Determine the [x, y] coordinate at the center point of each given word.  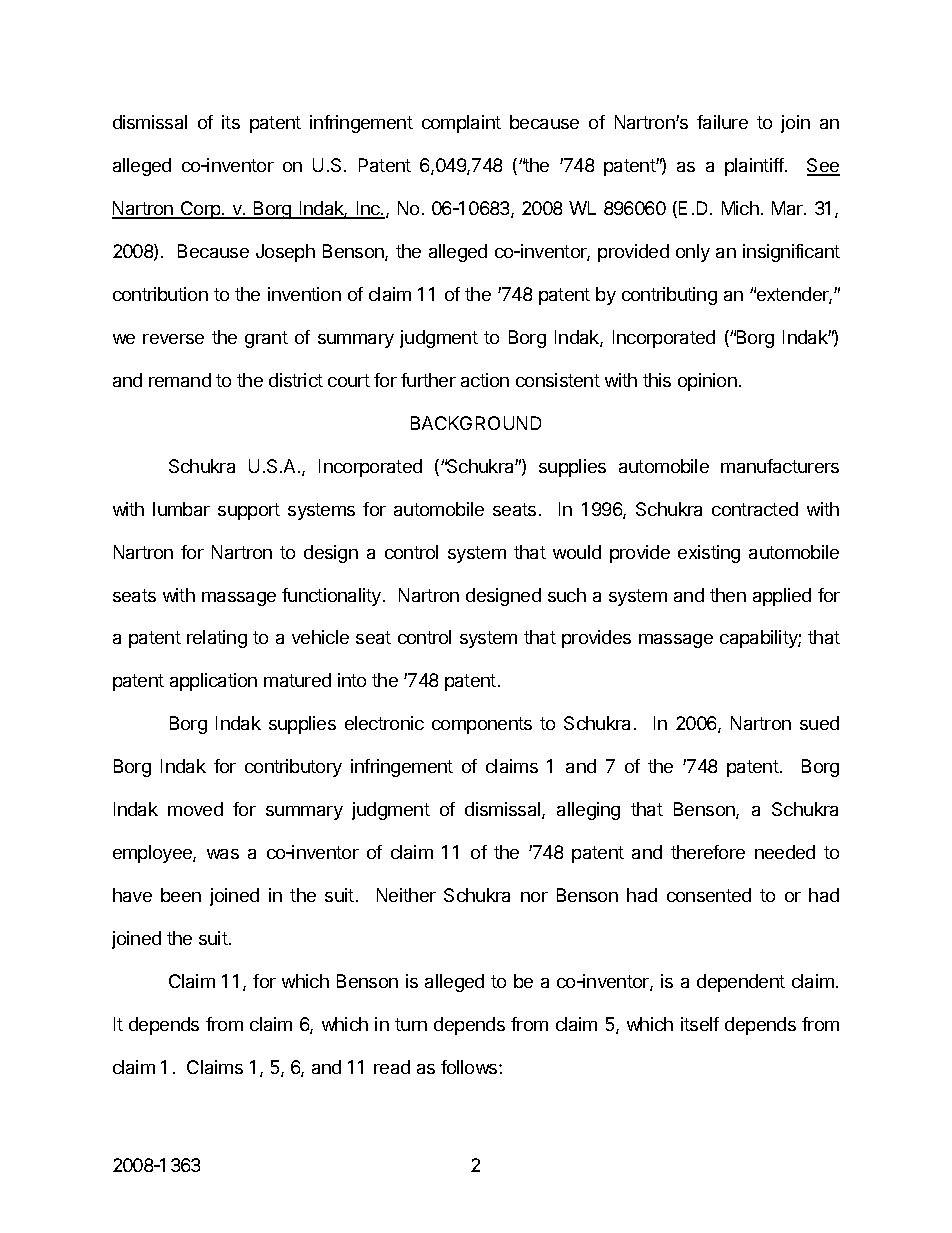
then [728, 595]
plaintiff [755, 167]
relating [217, 639]
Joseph [285, 253]
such [567, 595]
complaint [461, 124]
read [392, 1067]
